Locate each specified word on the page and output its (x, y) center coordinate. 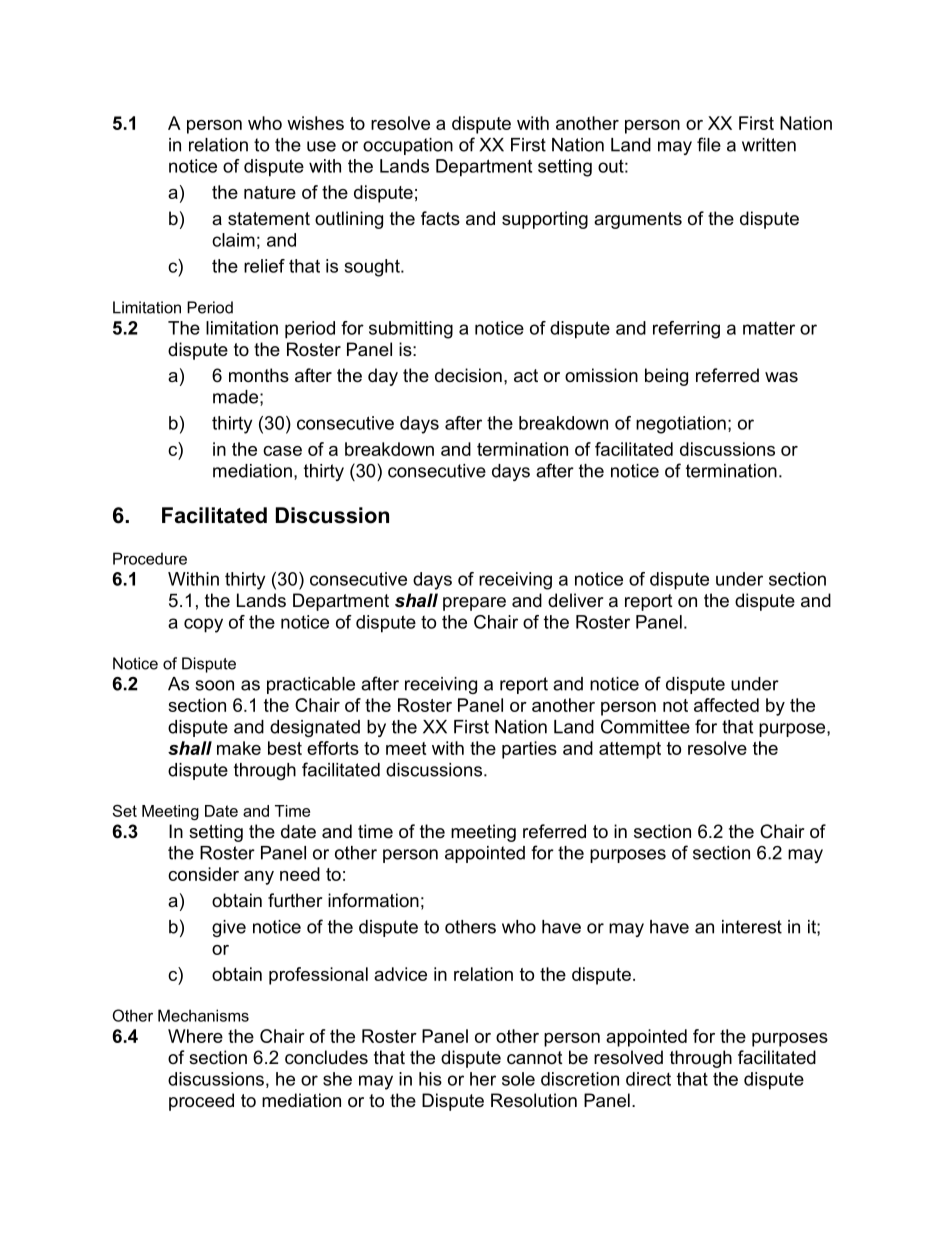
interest (752, 927)
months (259, 375)
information (373, 900)
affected (726, 705)
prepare (474, 604)
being (666, 377)
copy (203, 625)
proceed (201, 1102)
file (709, 144)
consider (203, 874)
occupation (408, 146)
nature (270, 192)
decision (468, 375)
